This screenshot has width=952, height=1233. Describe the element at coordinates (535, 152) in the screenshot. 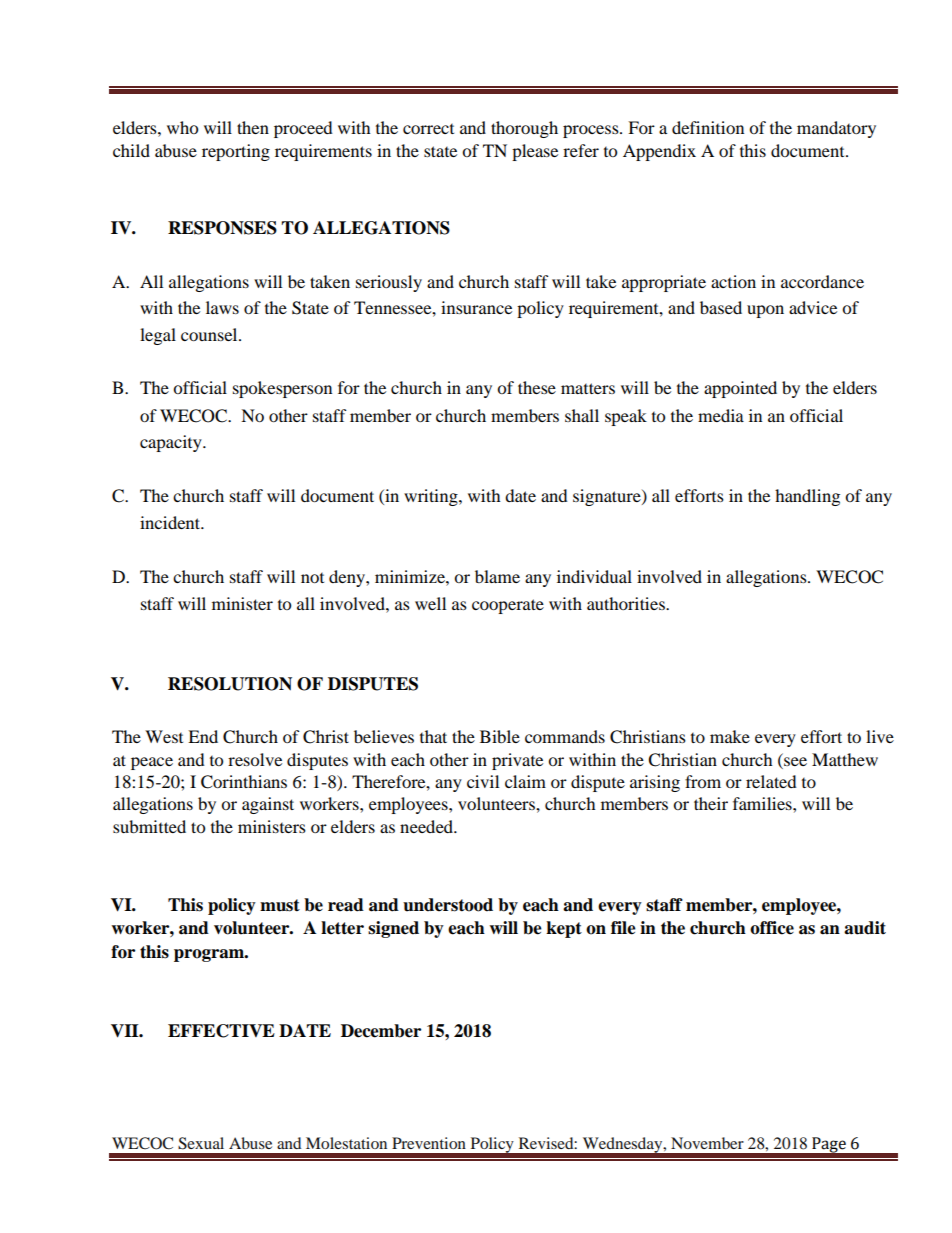

I see `please` at that location.
